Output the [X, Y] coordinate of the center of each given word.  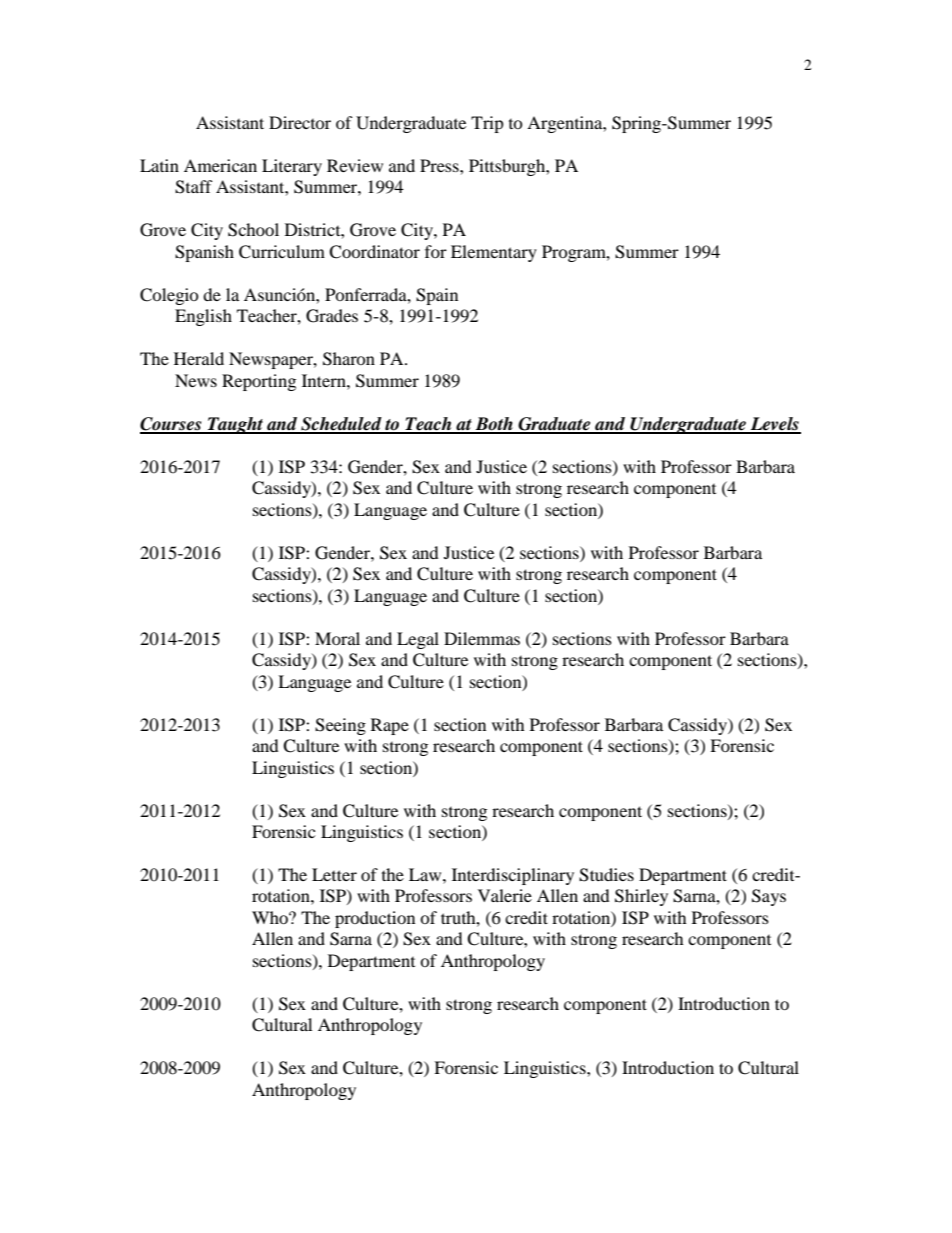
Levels [775, 425]
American [220, 165]
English [203, 317]
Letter [334, 874]
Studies [606, 875]
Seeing [340, 726]
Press [440, 165]
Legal [418, 640]
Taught [235, 425]
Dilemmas [482, 638]
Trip [487, 124]
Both [494, 425]
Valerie [505, 895]
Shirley [641, 897]
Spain [437, 296]
